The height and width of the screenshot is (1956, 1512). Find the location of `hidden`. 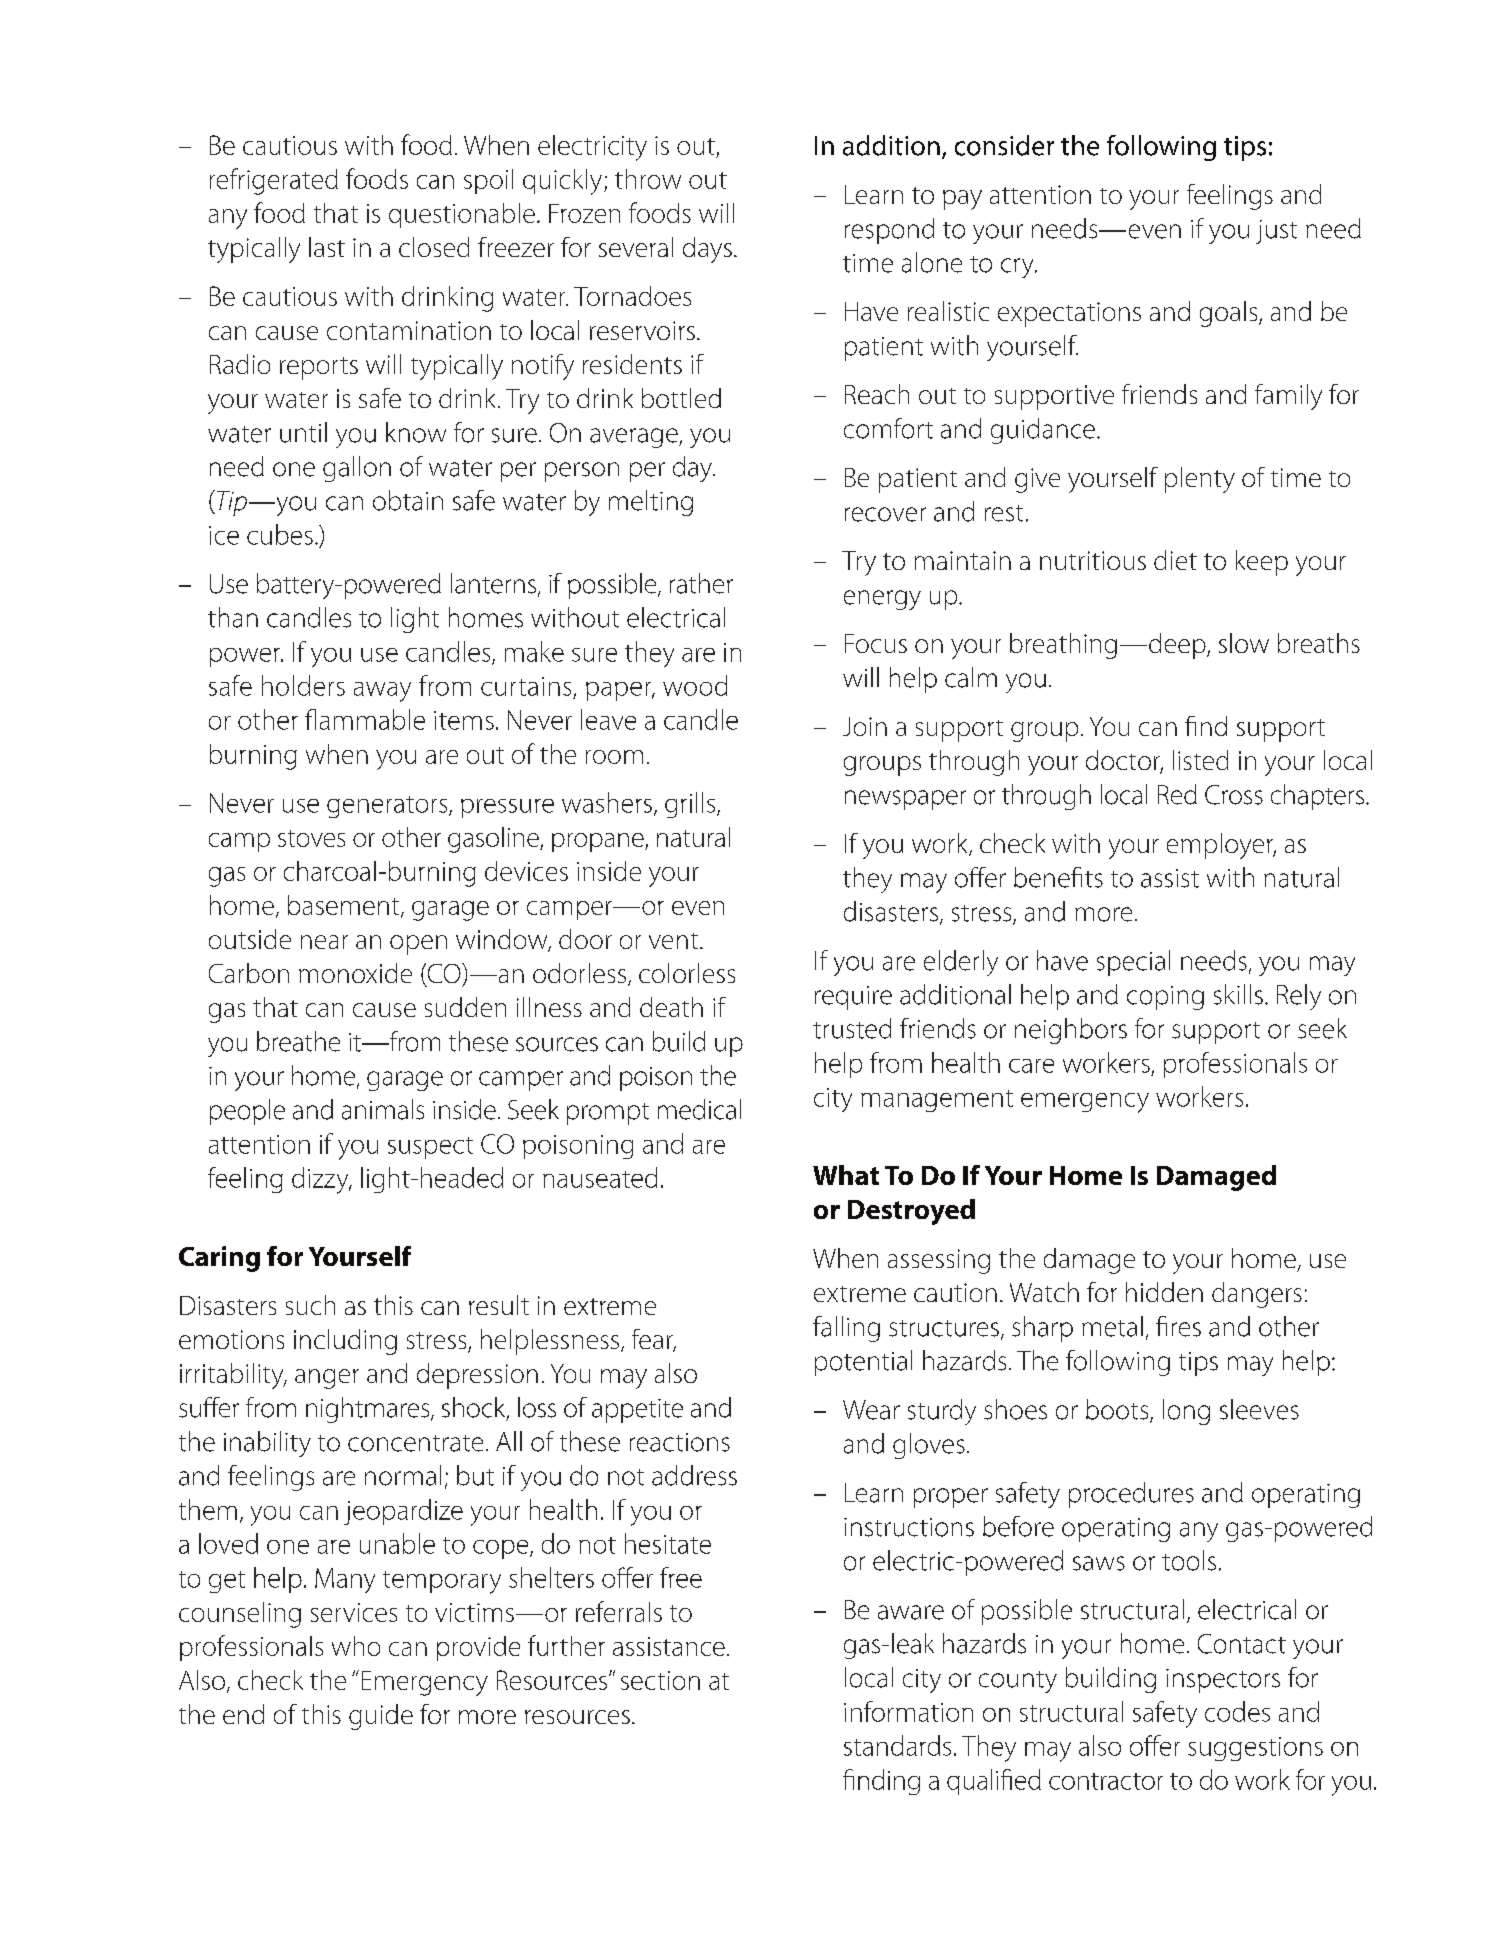

hidden is located at coordinates (1164, 1292).
